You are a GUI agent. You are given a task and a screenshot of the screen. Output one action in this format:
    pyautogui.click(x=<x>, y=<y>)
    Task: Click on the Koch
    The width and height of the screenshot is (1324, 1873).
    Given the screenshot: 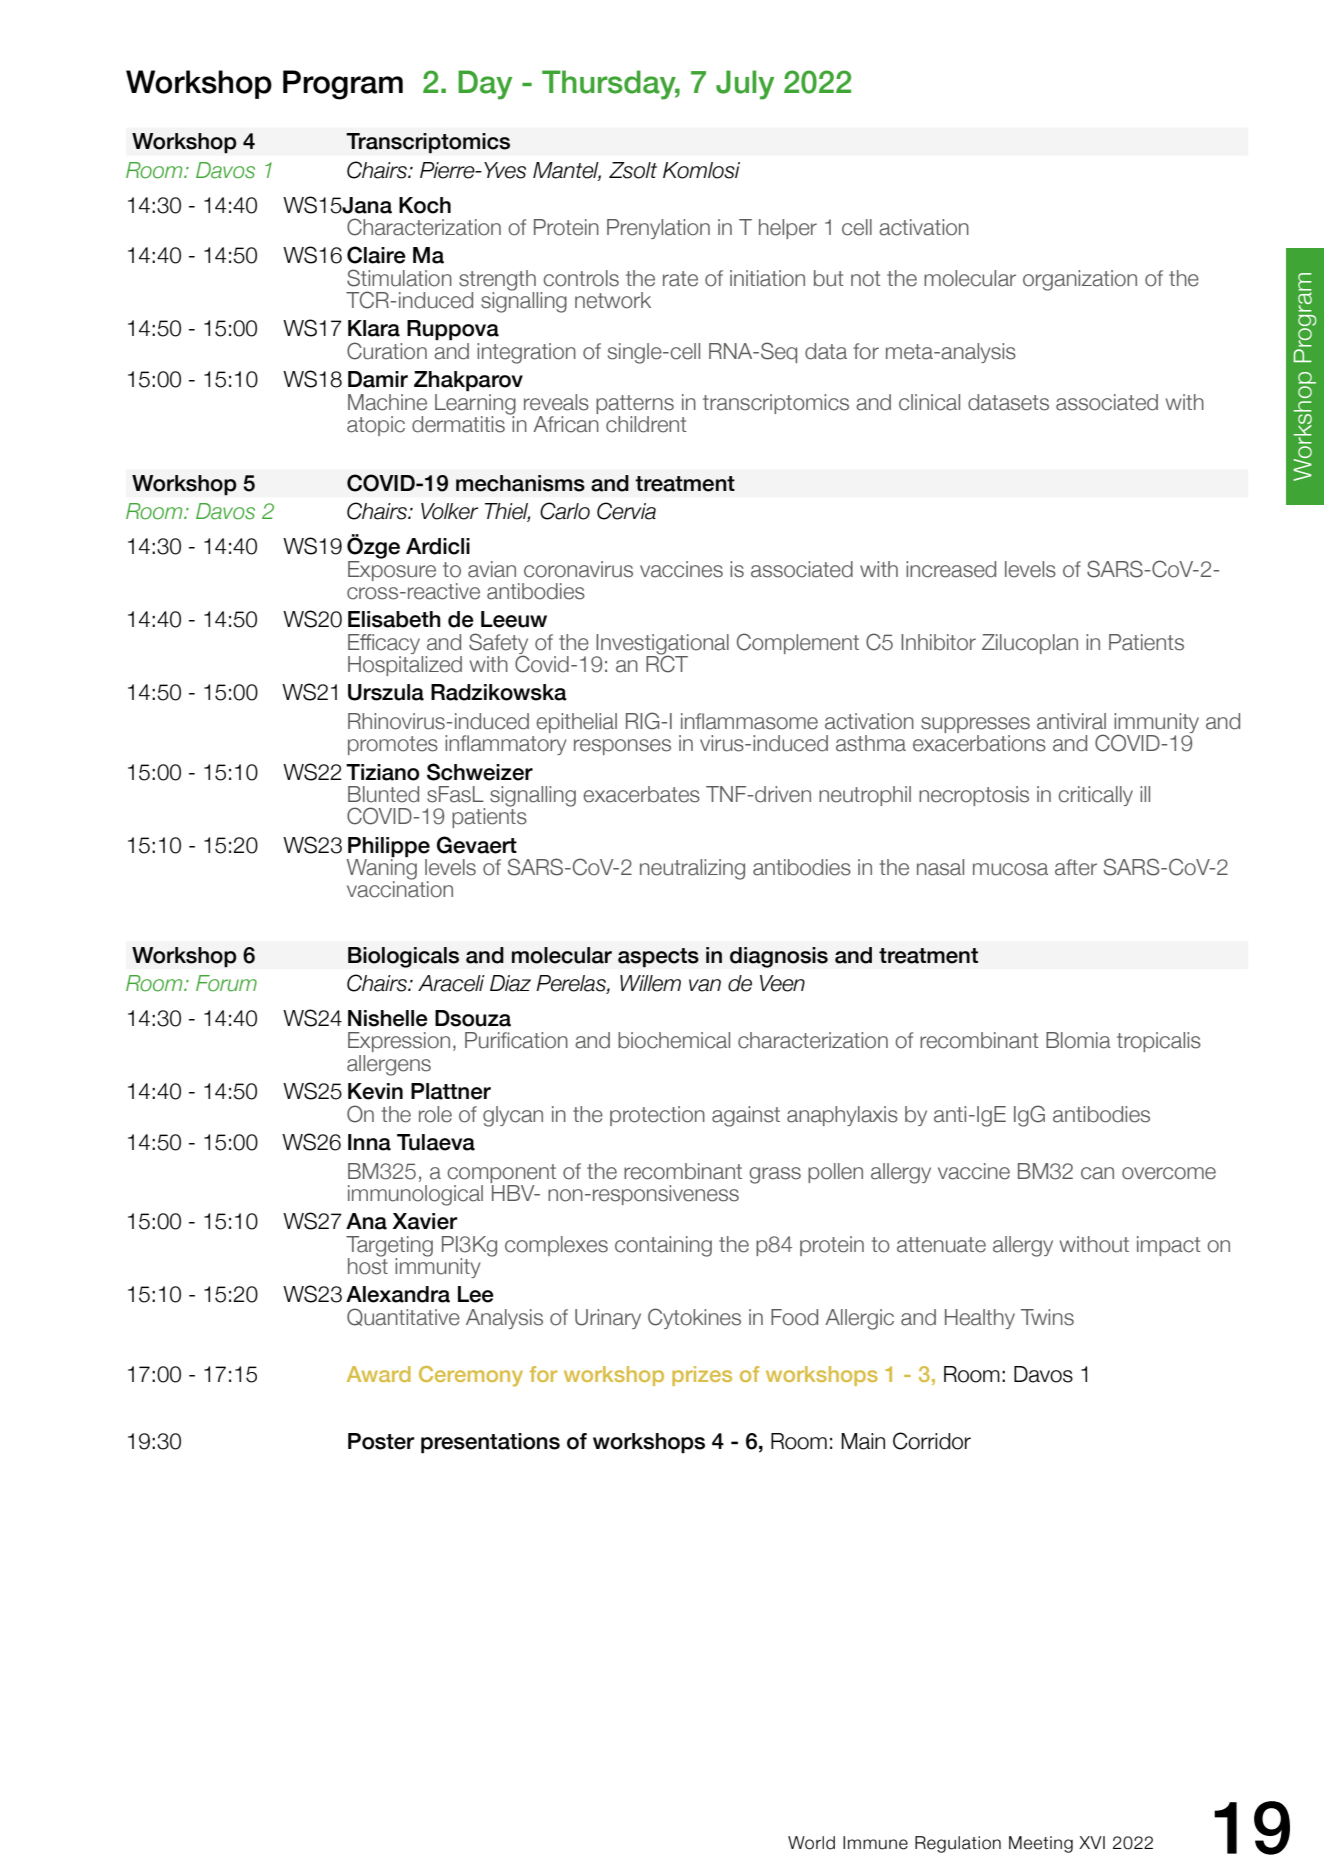 What is the action you would take?
    pyautogui.click(x=425, y=205)
